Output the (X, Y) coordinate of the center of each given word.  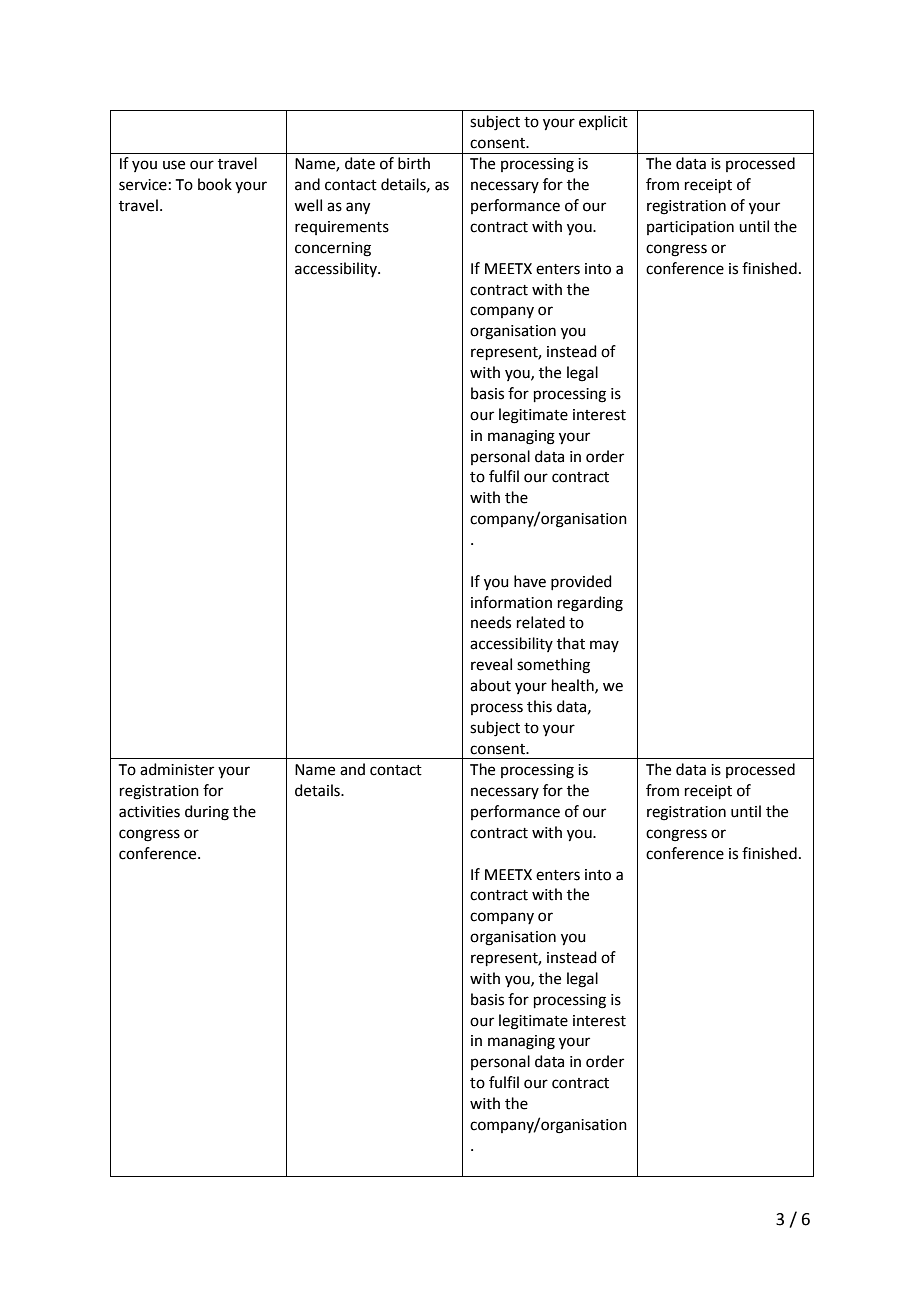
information (511, 602)
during (207, 813)
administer (177, 769)
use (174, 165)
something (553, 666)
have (530, 581)
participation (690, 228)
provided (581, 582)
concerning (333, 249)
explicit (603, 122)
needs (491, 622)
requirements (342, 228)
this (539, 706)
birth (414, 163)
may (604, 646)
